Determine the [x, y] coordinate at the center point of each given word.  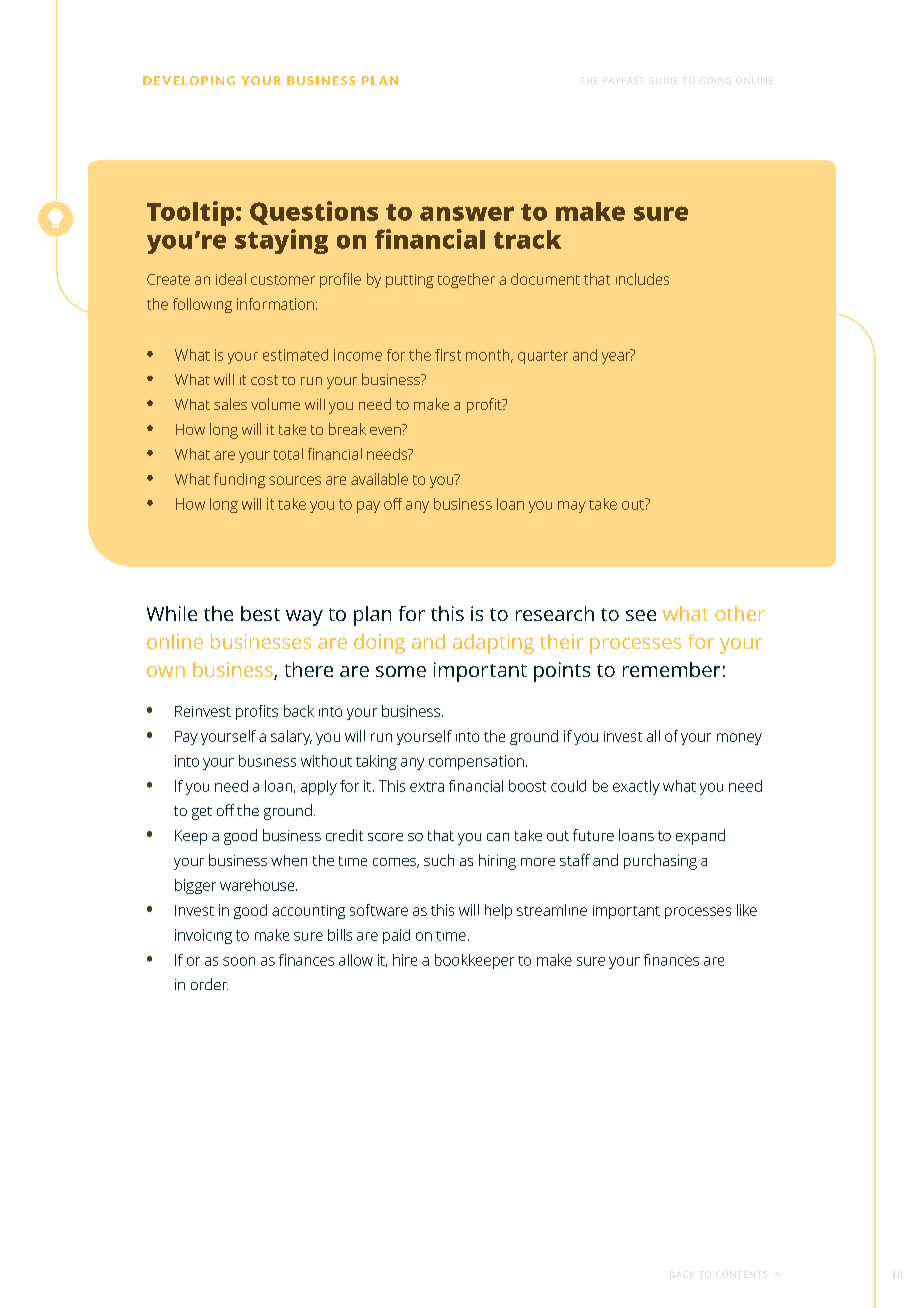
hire [405, 960]
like [747, 910]
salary [291, 737]
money [739, 739]
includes [642, 279]
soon [239, 961]
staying [281, 241]
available [379, 479]
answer [467, 213]
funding [239, 480]
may [572, 507]
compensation [476, 762]
